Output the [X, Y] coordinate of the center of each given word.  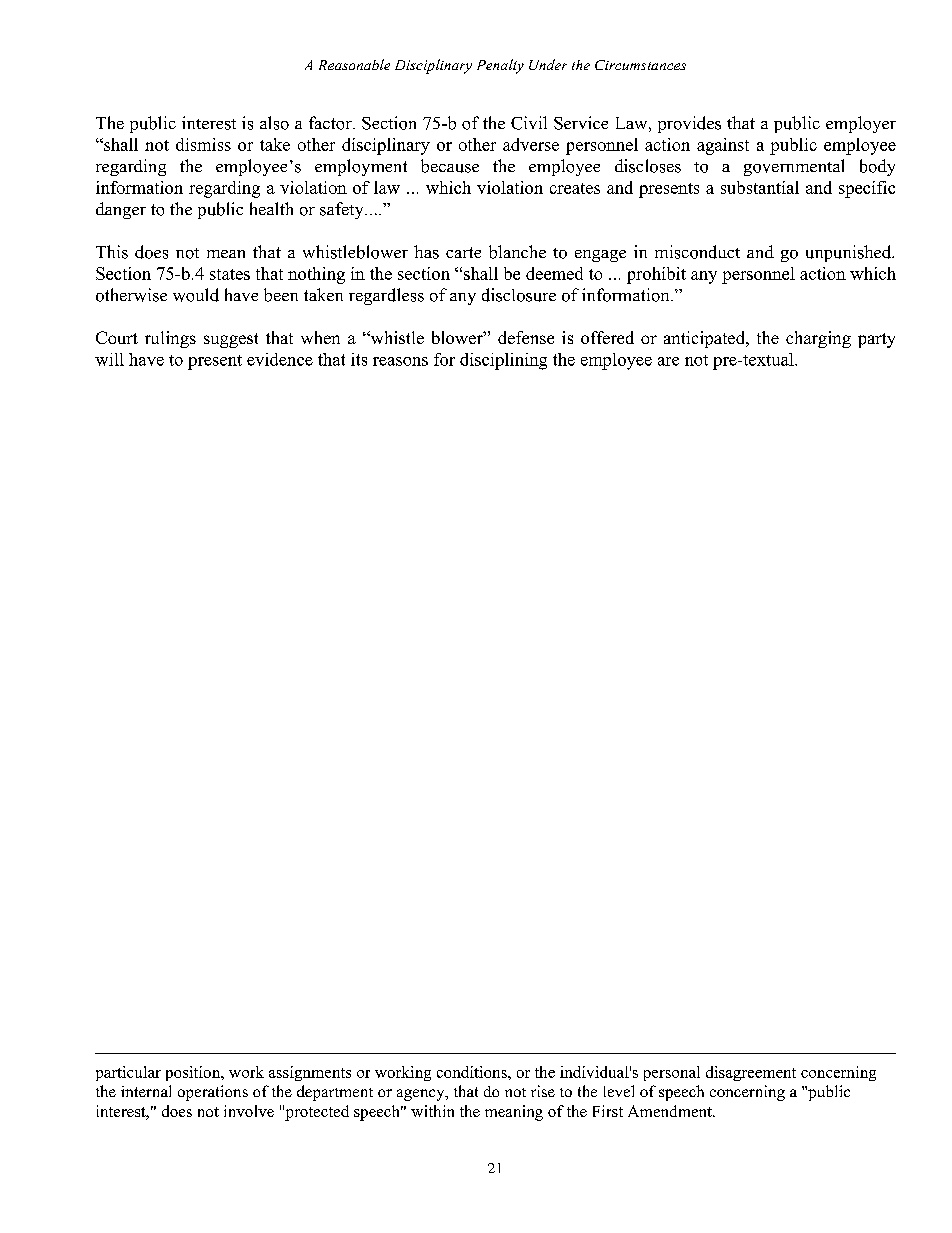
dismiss [203, 144]
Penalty [500, 66]
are [668, 361]
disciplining [503, 361]
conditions [473, 1072]
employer [861, 124]
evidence [280, 359]
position [194, 1073]
